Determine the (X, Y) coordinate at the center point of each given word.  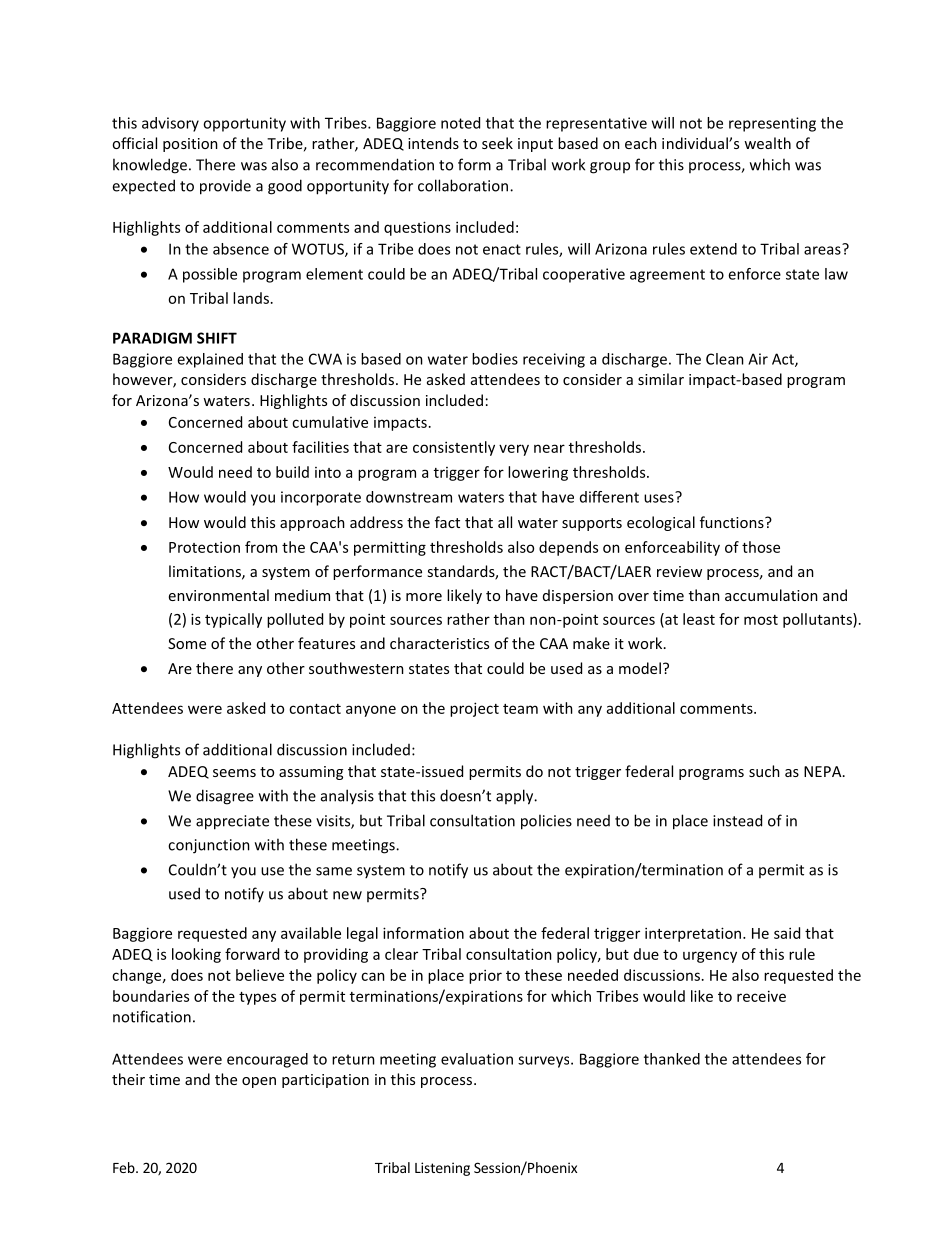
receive (761, 996)
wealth (767, 143)
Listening (442, 1169)
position (190, 145)
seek (497, 143)
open (259, 1082)
